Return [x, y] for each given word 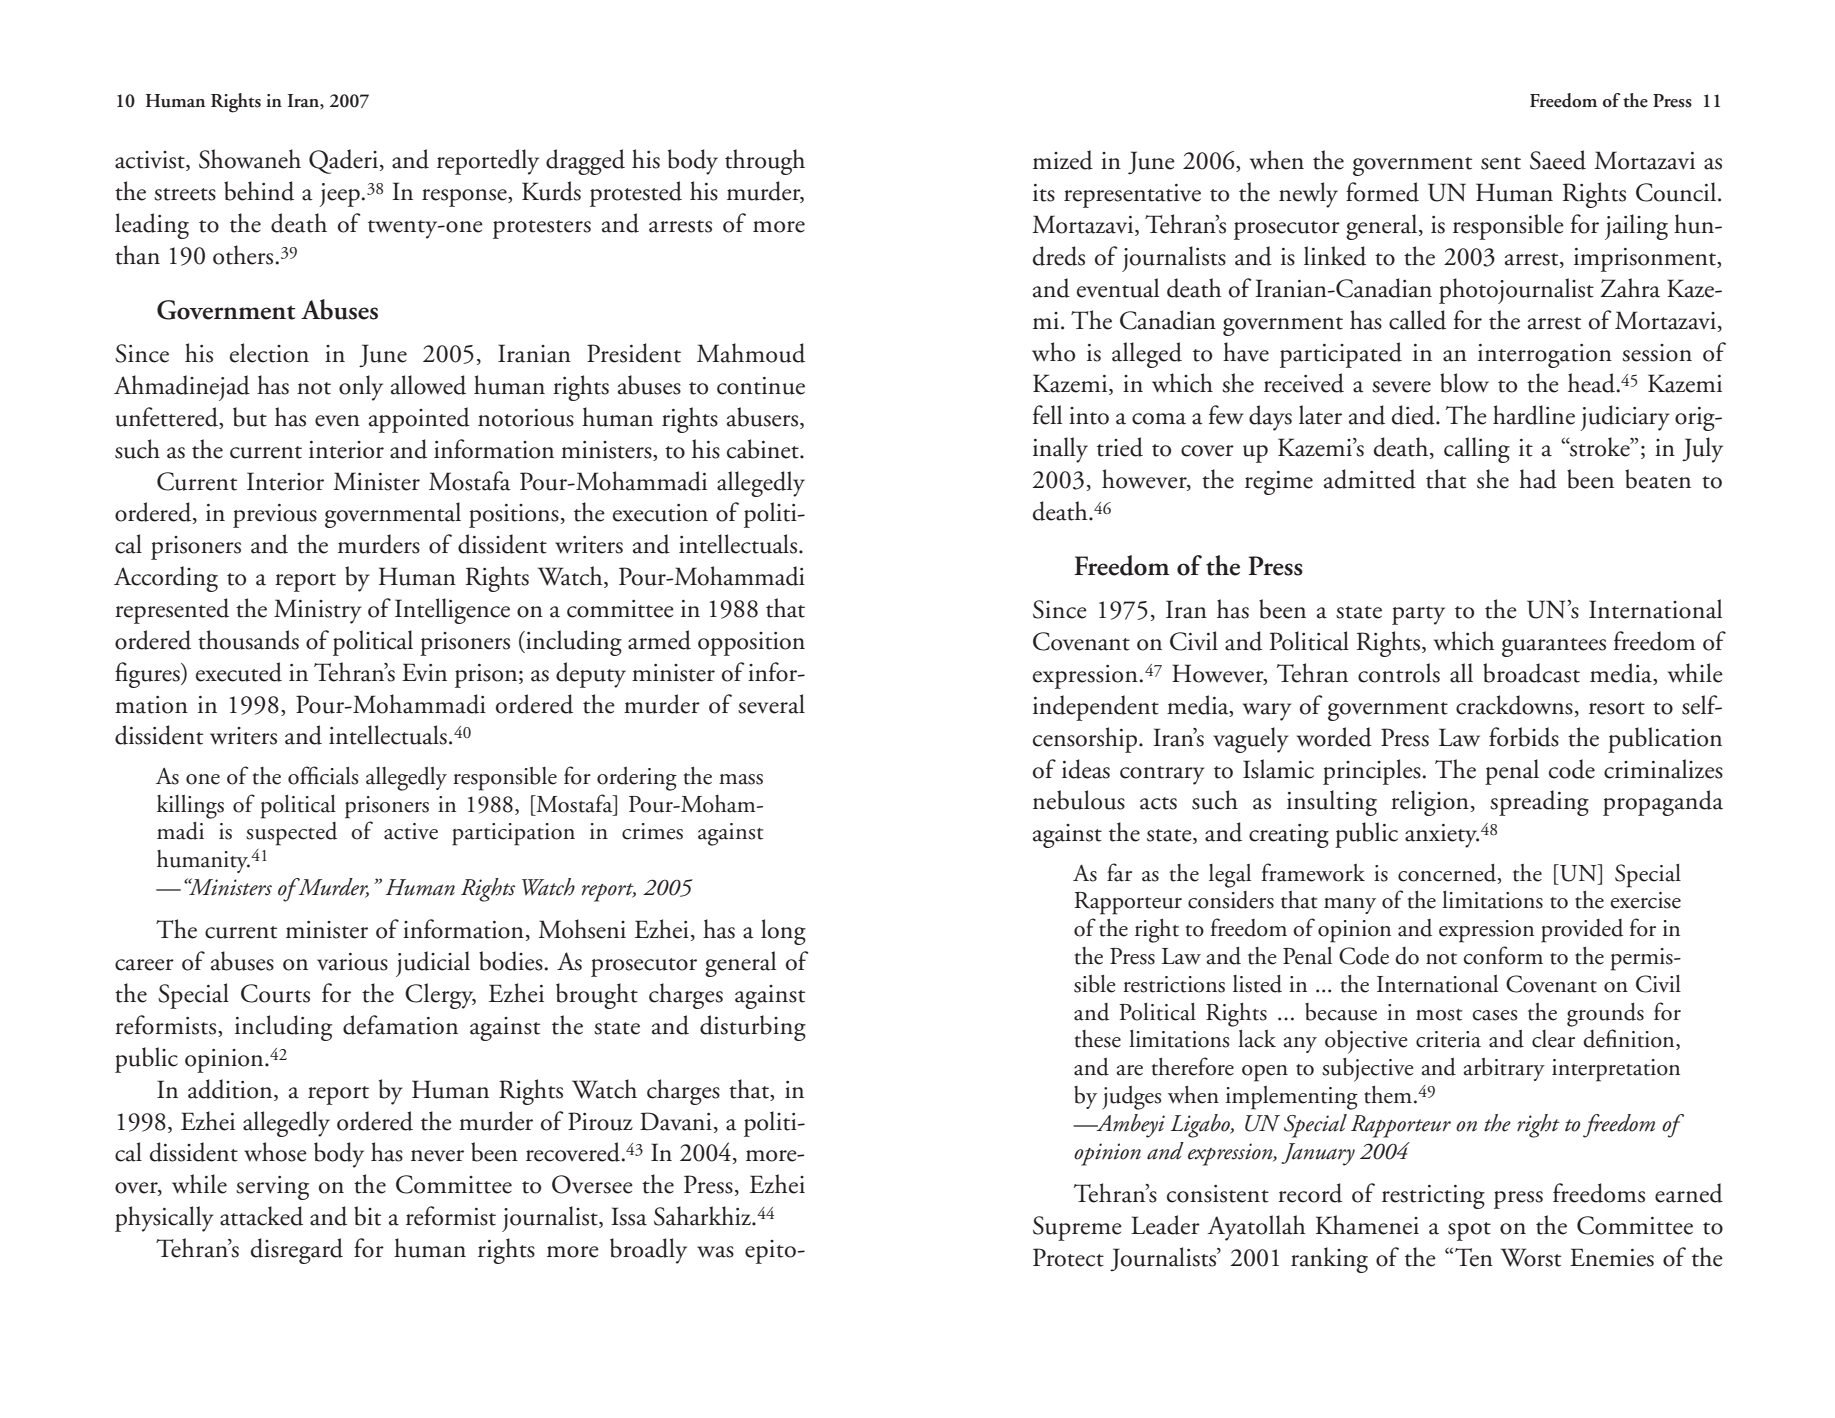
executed [239, 672]
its [1044, 193]
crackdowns [1514, 705]
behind [259, 191]
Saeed [1558, 160]
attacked [261, 1216]
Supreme [1077, 1228]
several [771, 704]
